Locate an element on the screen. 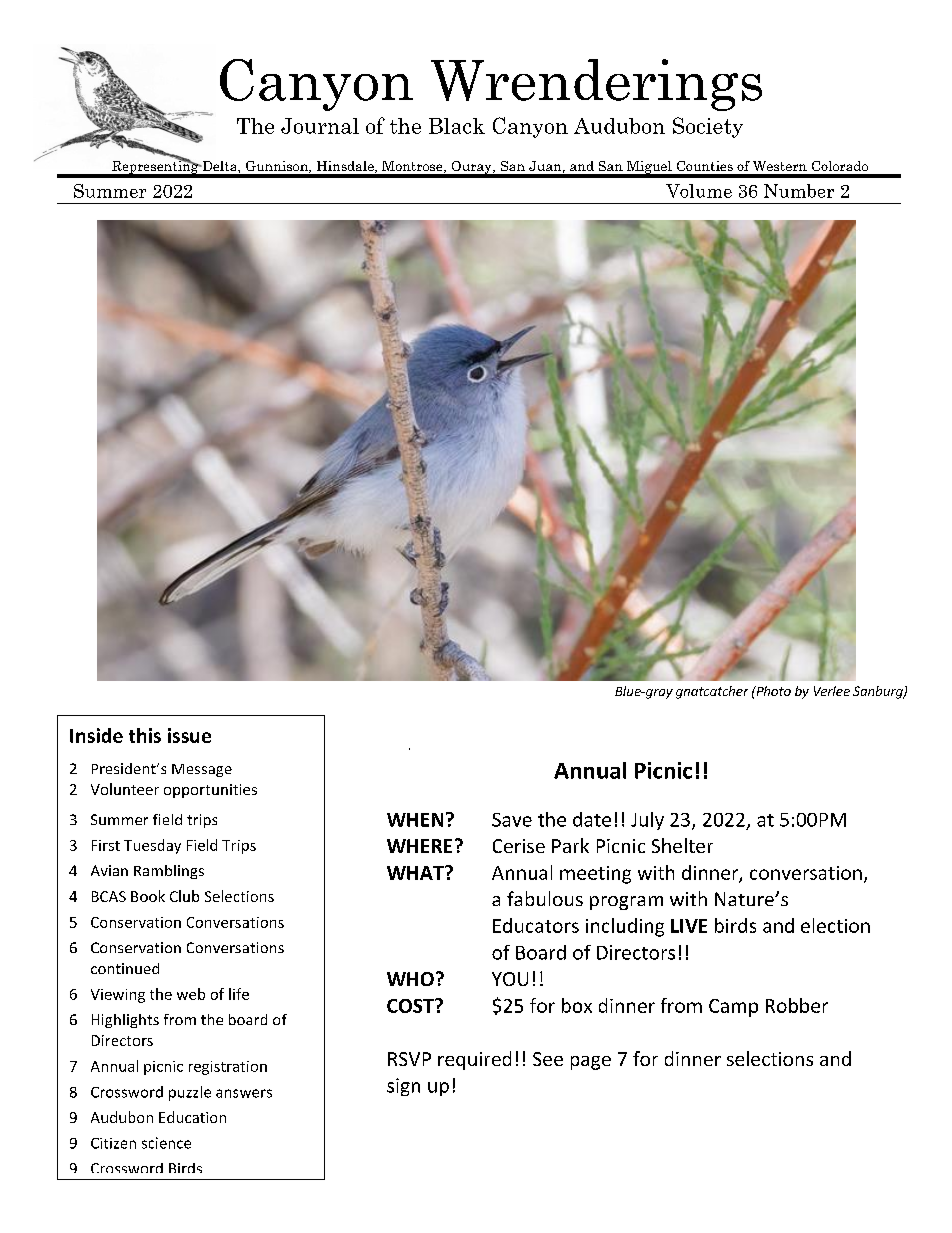 Image resolution: width=952 pixels, height=1233 pixels. Society is located at coordinates (708, 127).
